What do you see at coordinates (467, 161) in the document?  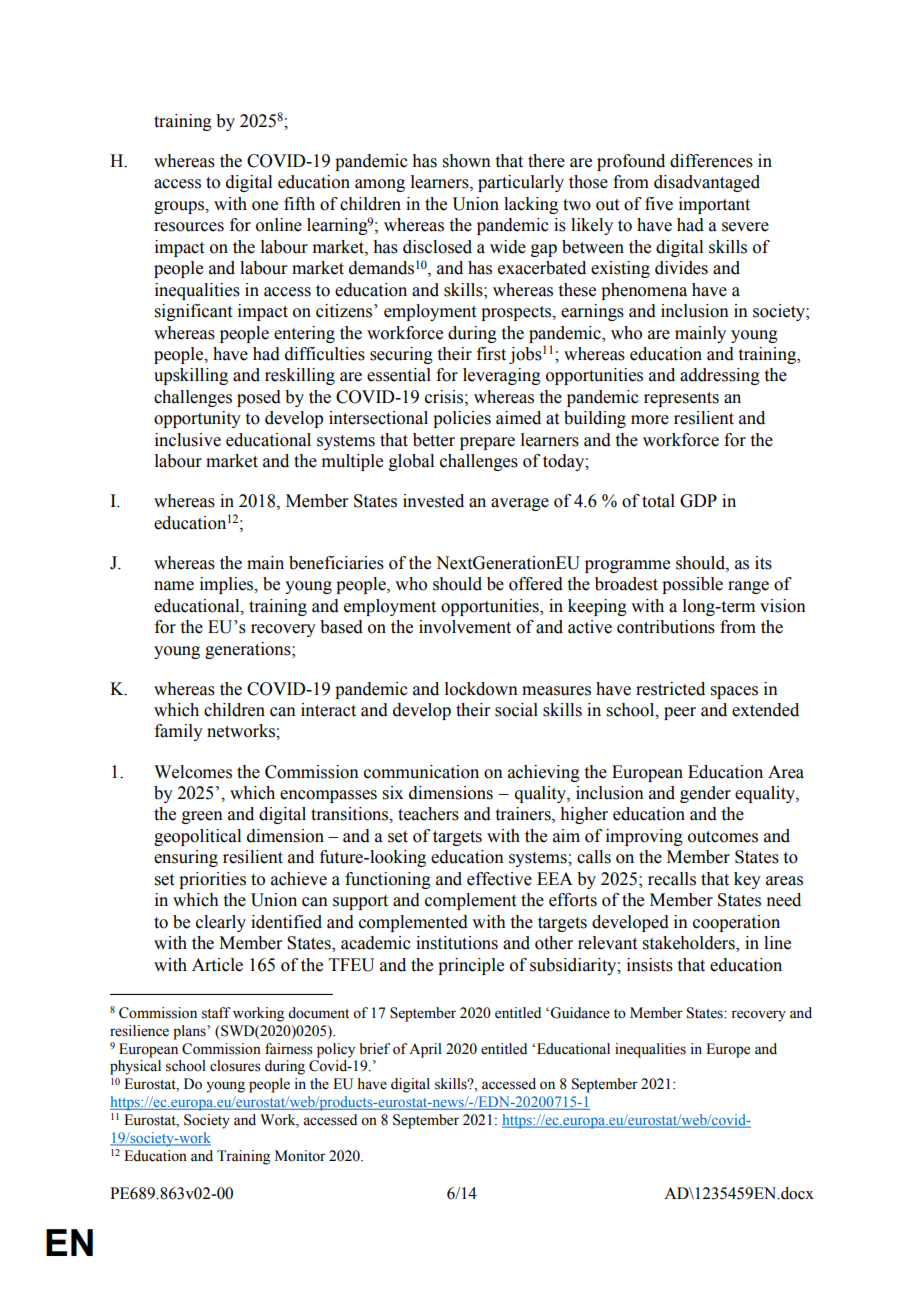 I see `shown` at bounding box center [467, 161].
